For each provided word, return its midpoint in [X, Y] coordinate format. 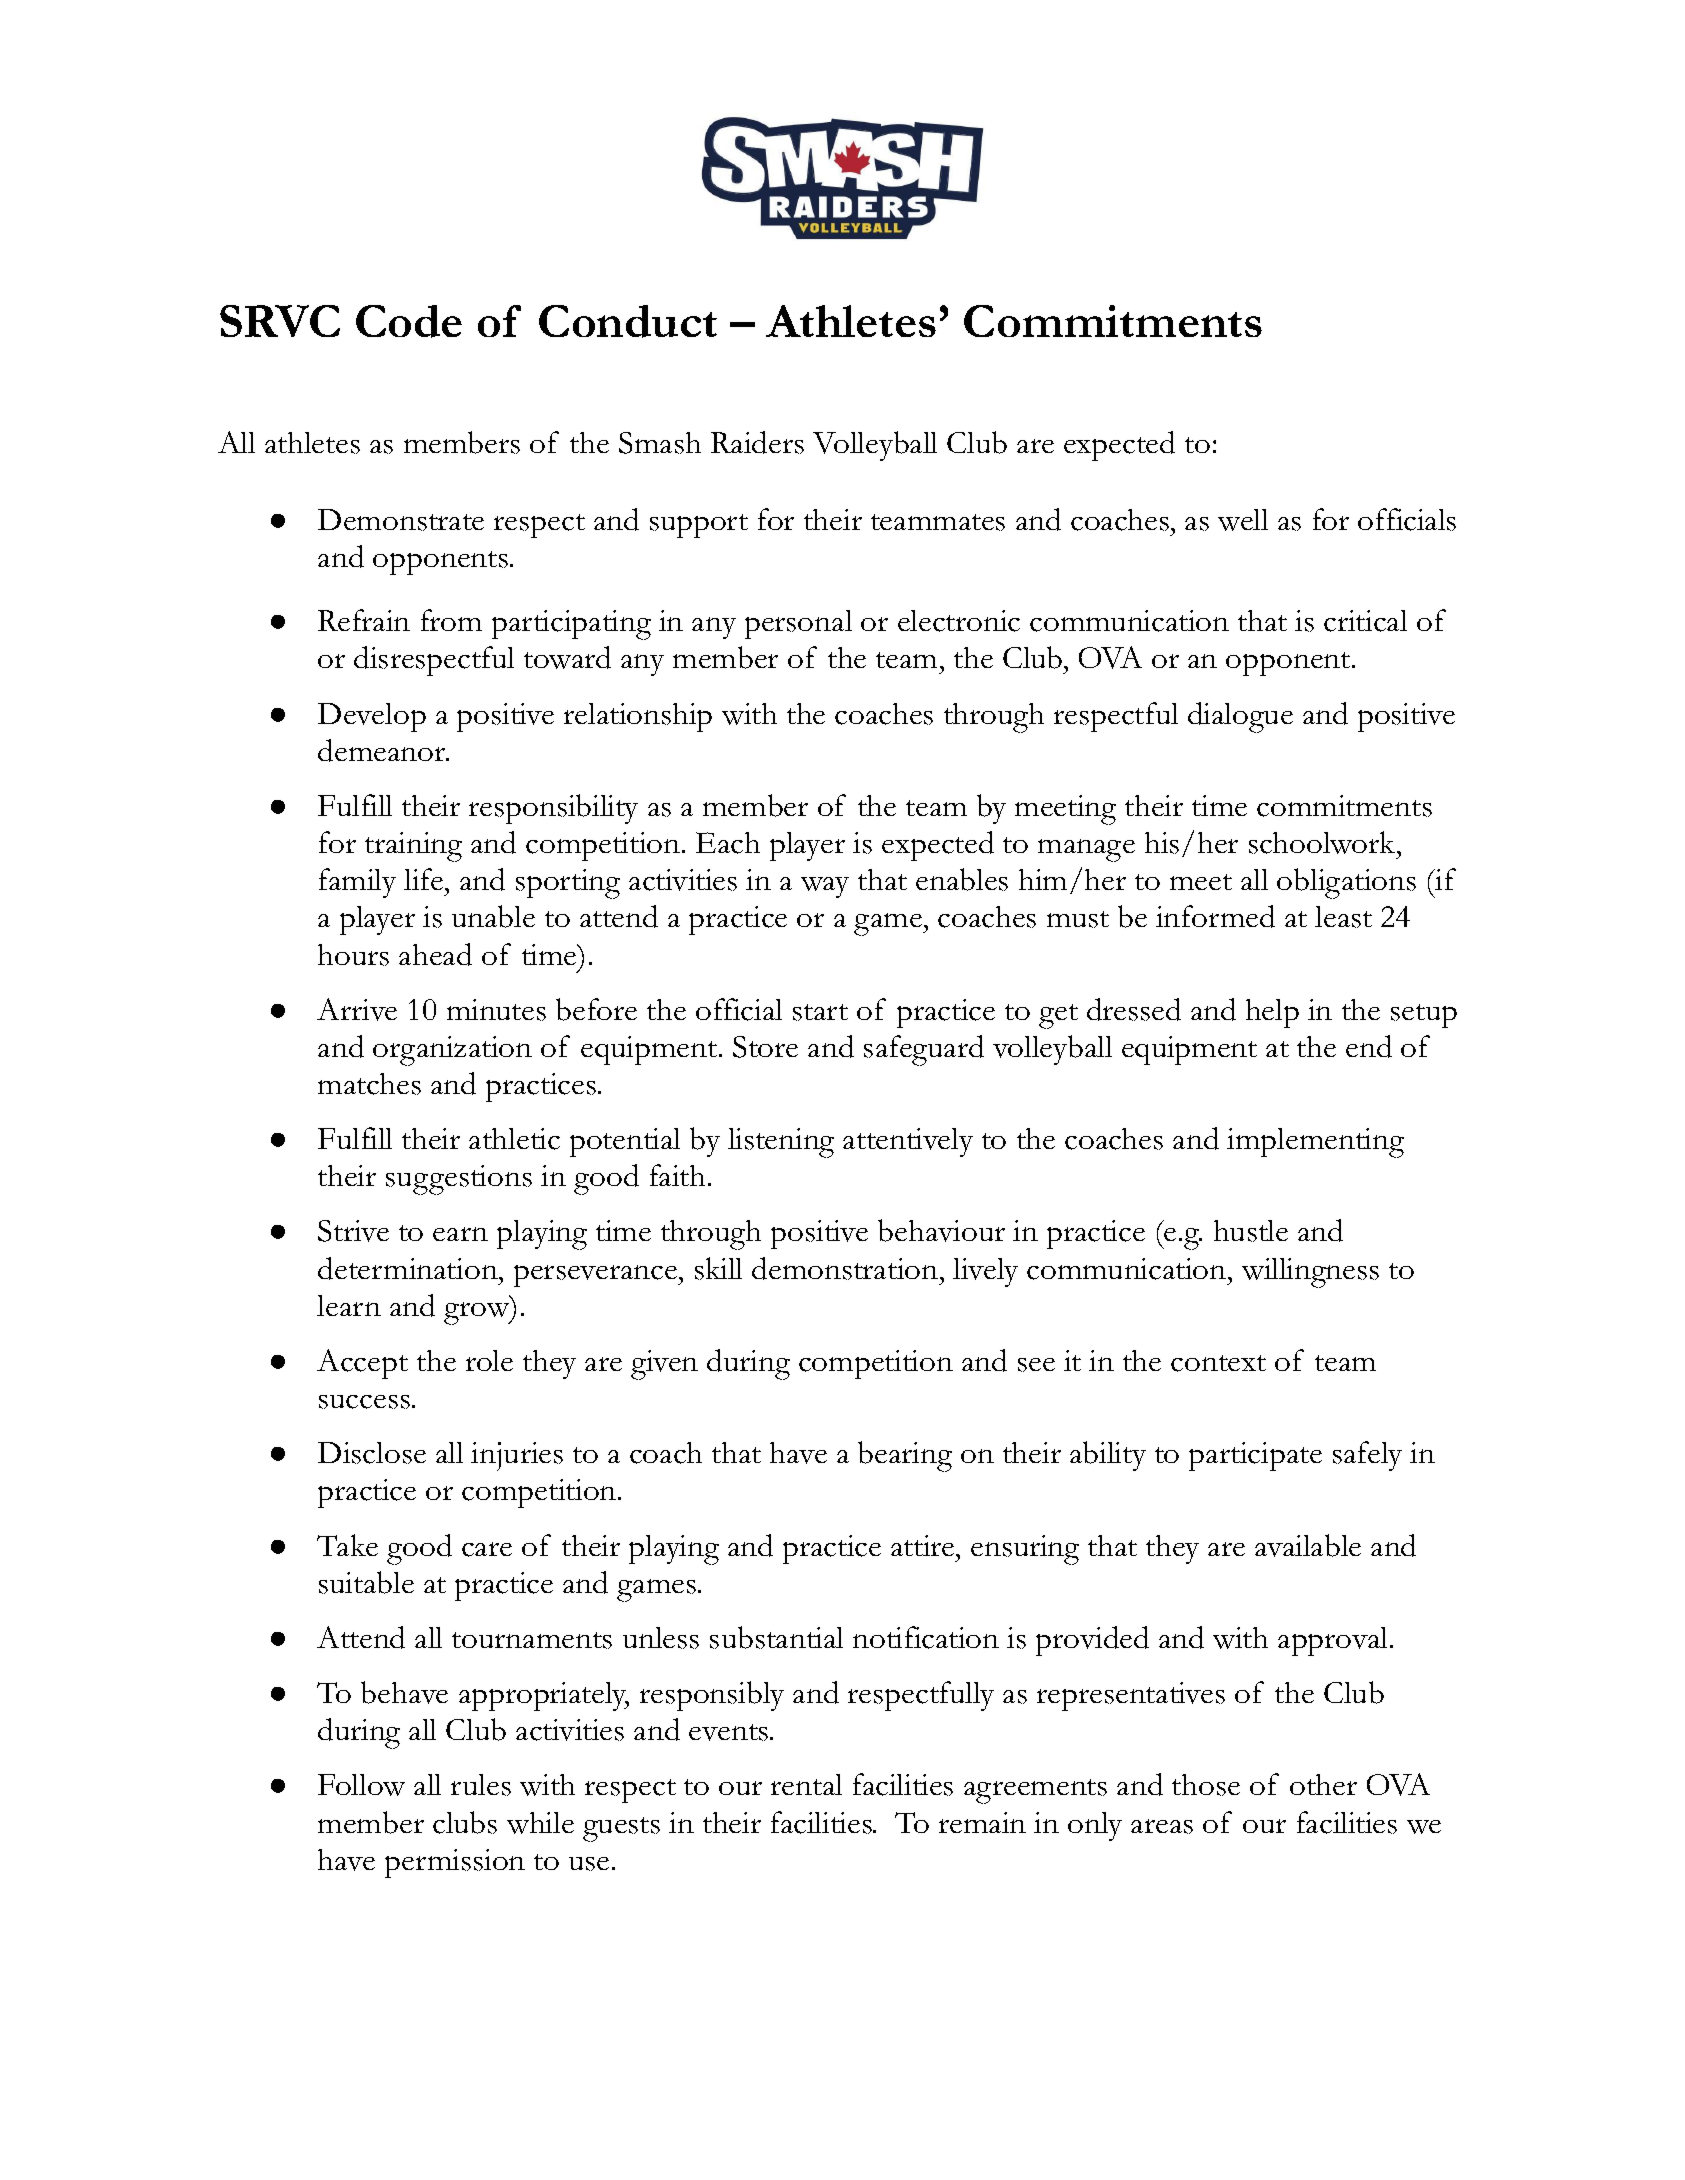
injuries [517, 1456]
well [1243, 520]
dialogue [1240, 717]
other [1323, 1784]
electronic [959, 621]
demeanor [383, 750]
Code [409, 321]
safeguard [924, 1050]
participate [1255, 1456]
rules [481, 1785]
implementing [1315, 1143]
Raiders [757, 442]
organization [452, 1051]
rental [806, 1784]
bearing [905, 1456]
